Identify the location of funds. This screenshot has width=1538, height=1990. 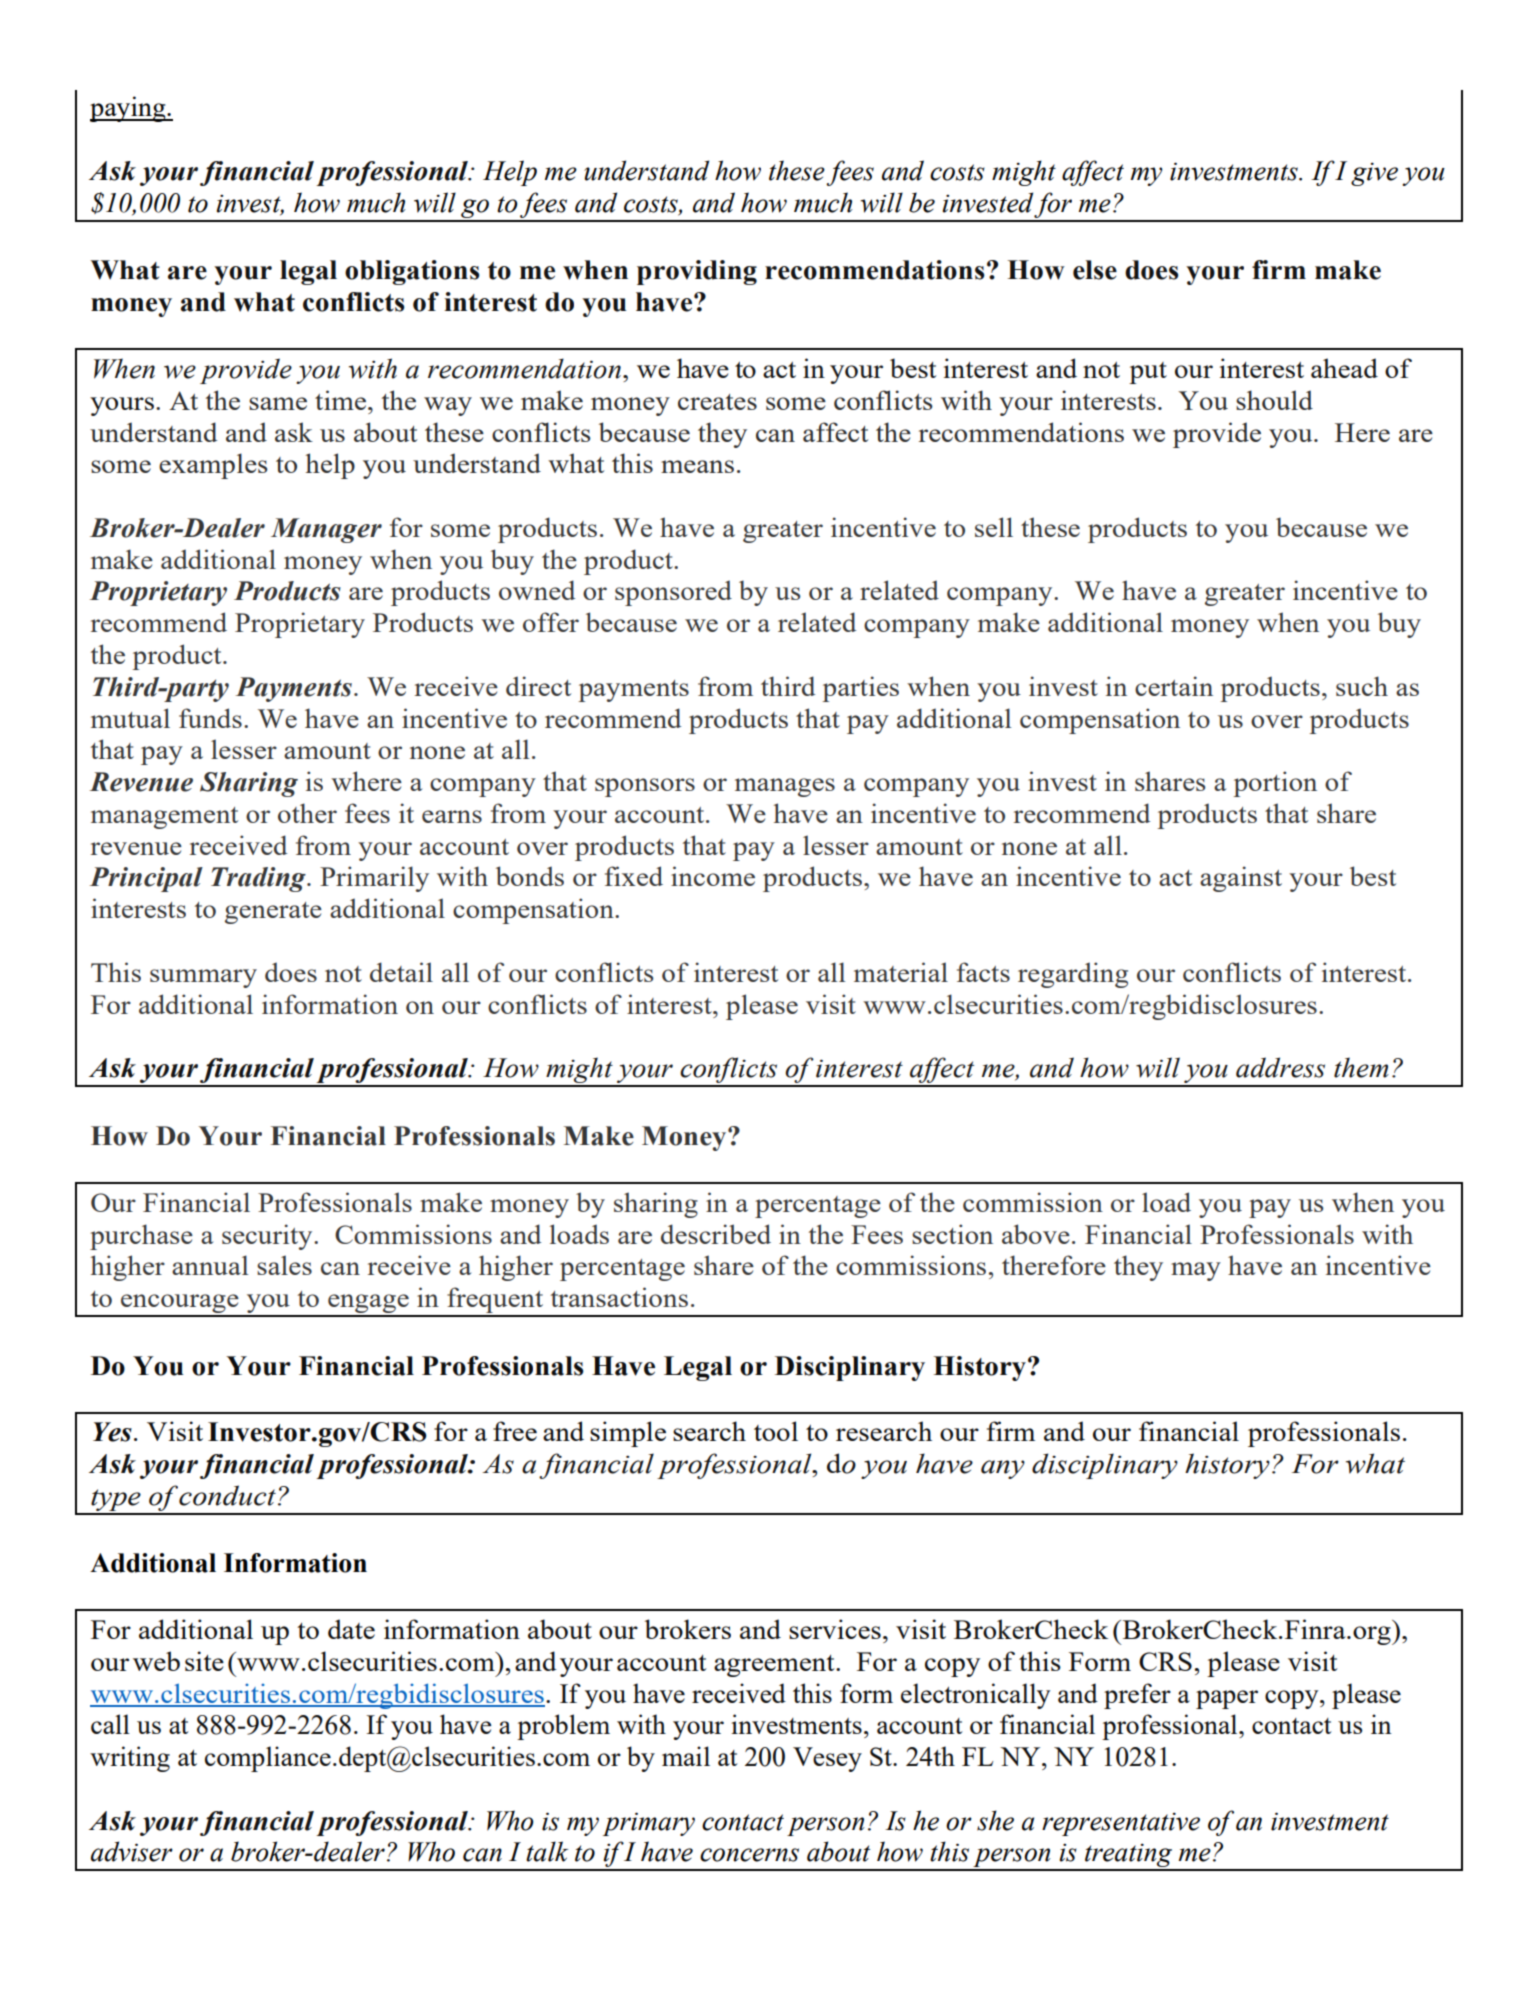
(210, 718).
